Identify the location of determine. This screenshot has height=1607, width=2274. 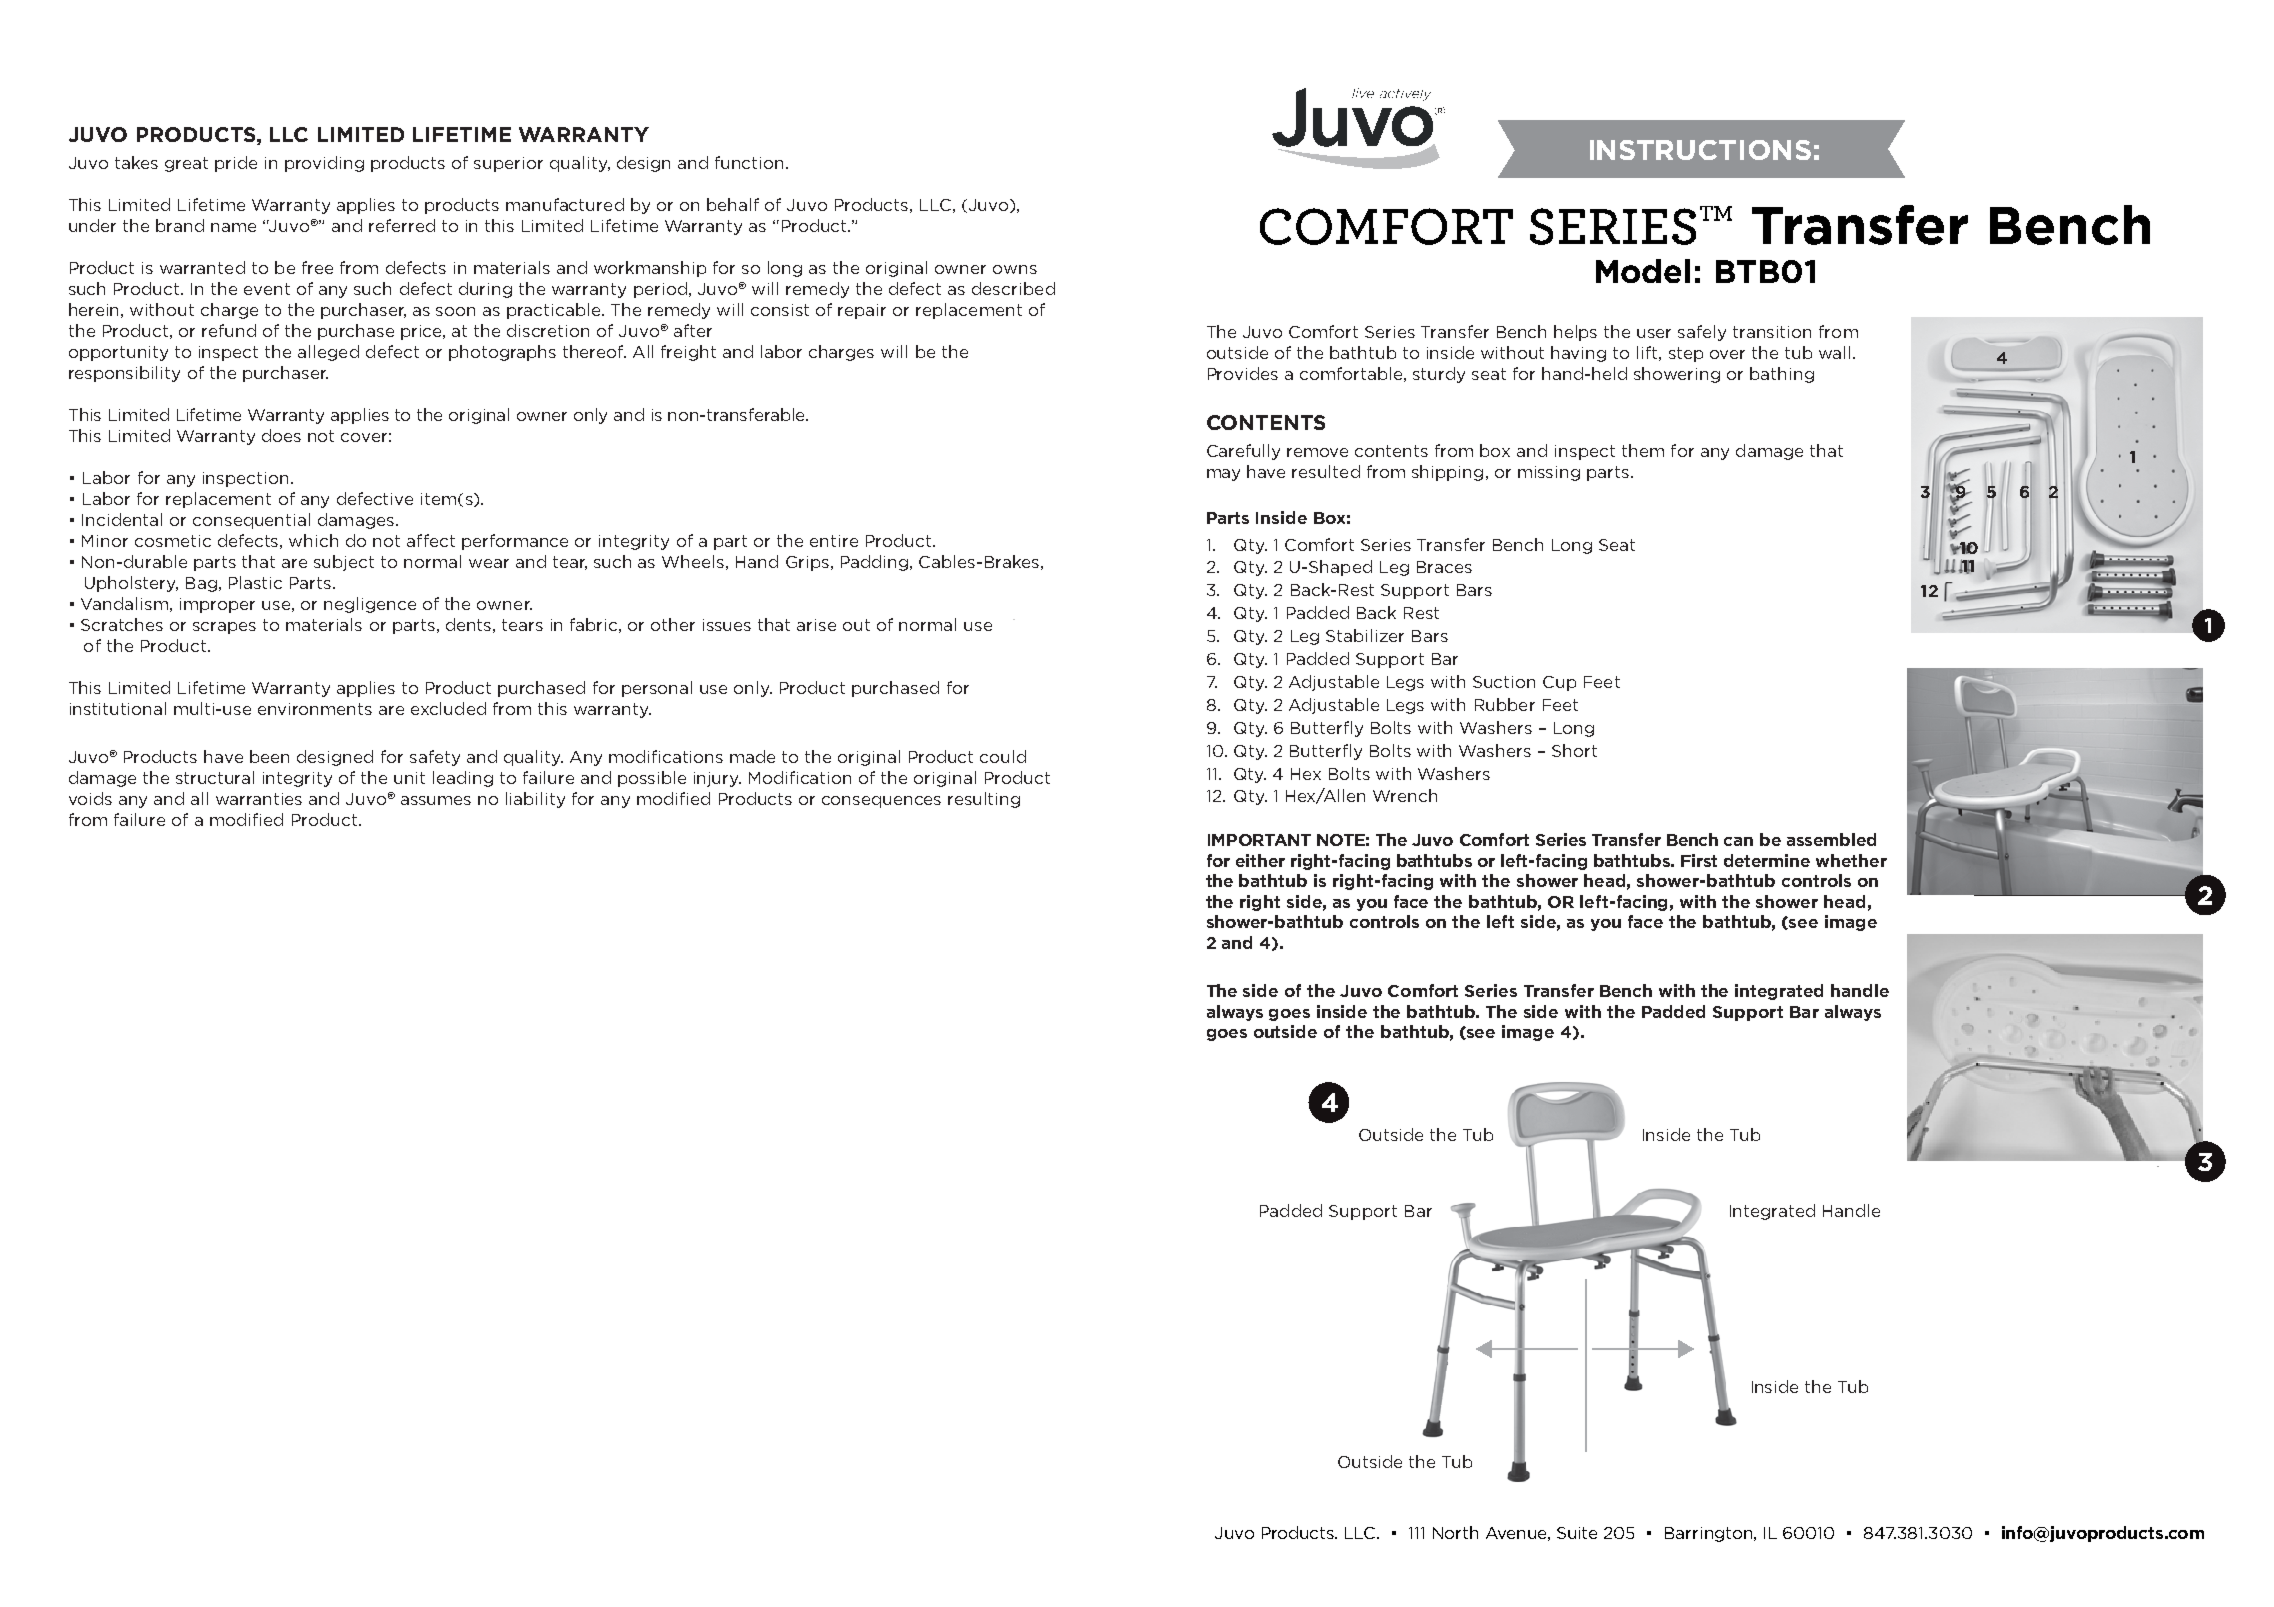
(1767, 860).
